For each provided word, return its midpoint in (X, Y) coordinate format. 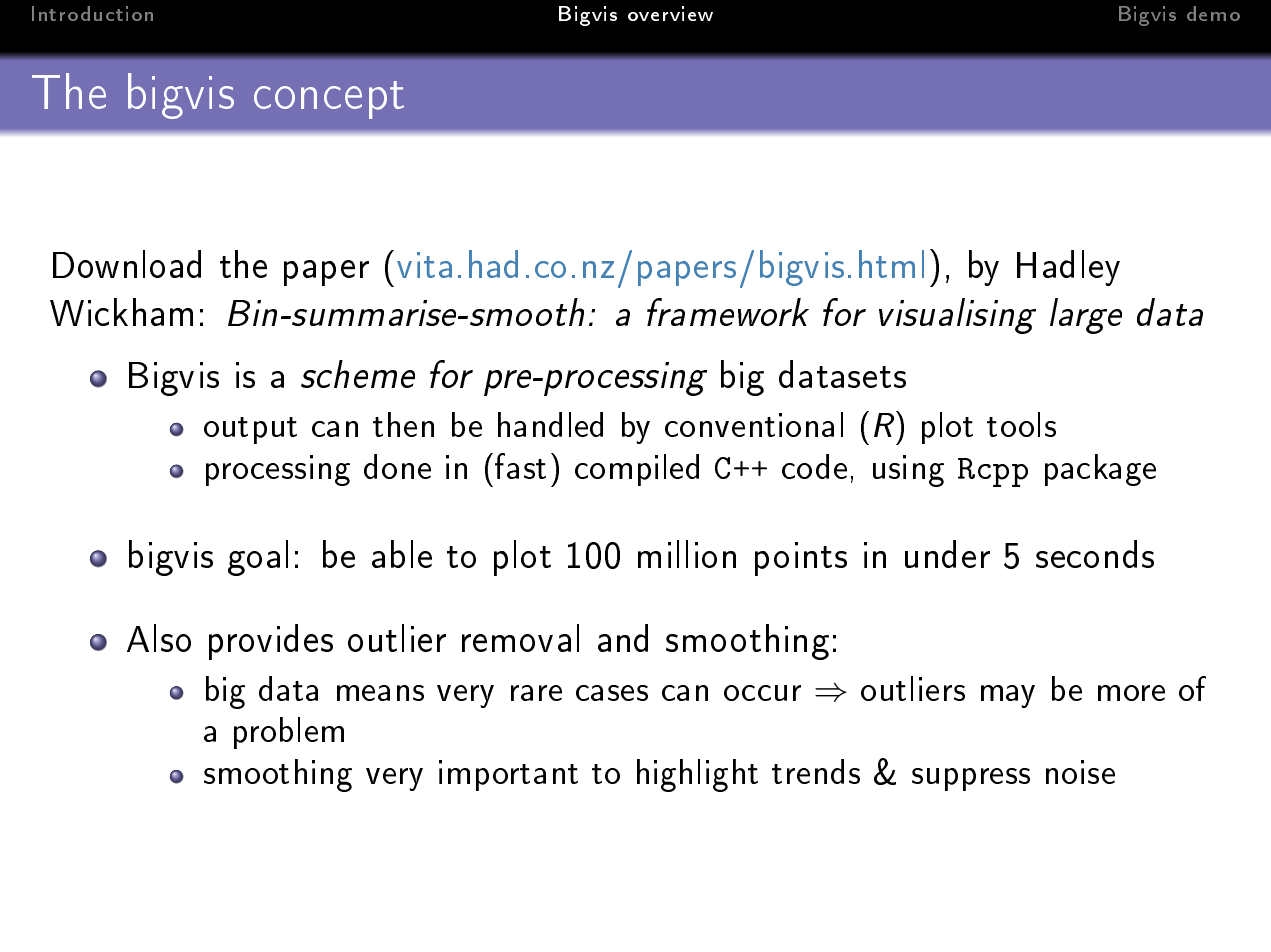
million (687, 554)
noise (1080, 772)
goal (258, 558)
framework (728, 312)
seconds (1095, 554)
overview (670, 13)
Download (127, 264)
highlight (697, 775)
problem (289, 733)
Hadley (1068, 268)
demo (1213, 13)
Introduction (92, 13)
